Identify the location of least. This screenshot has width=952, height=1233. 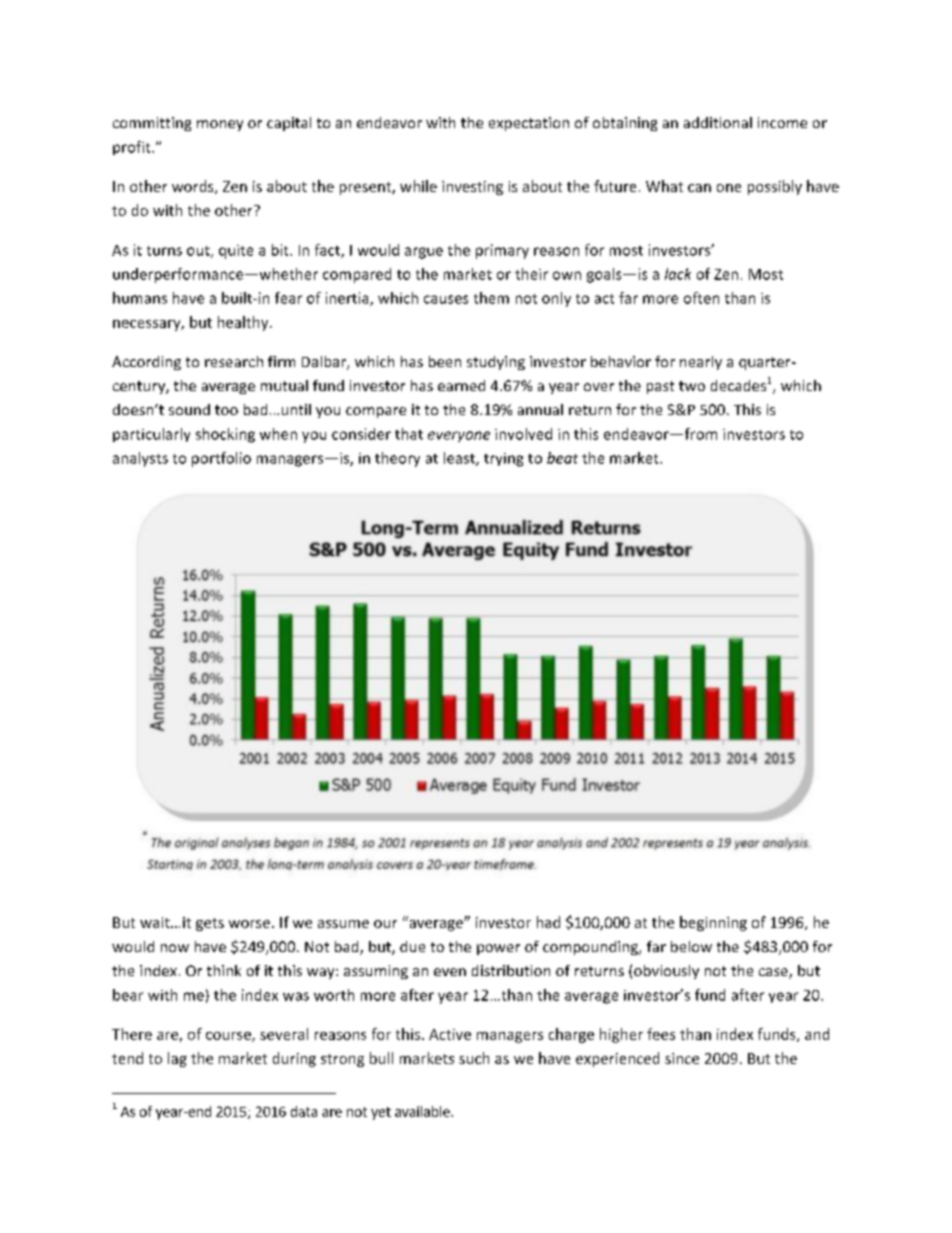
(460, 459).
